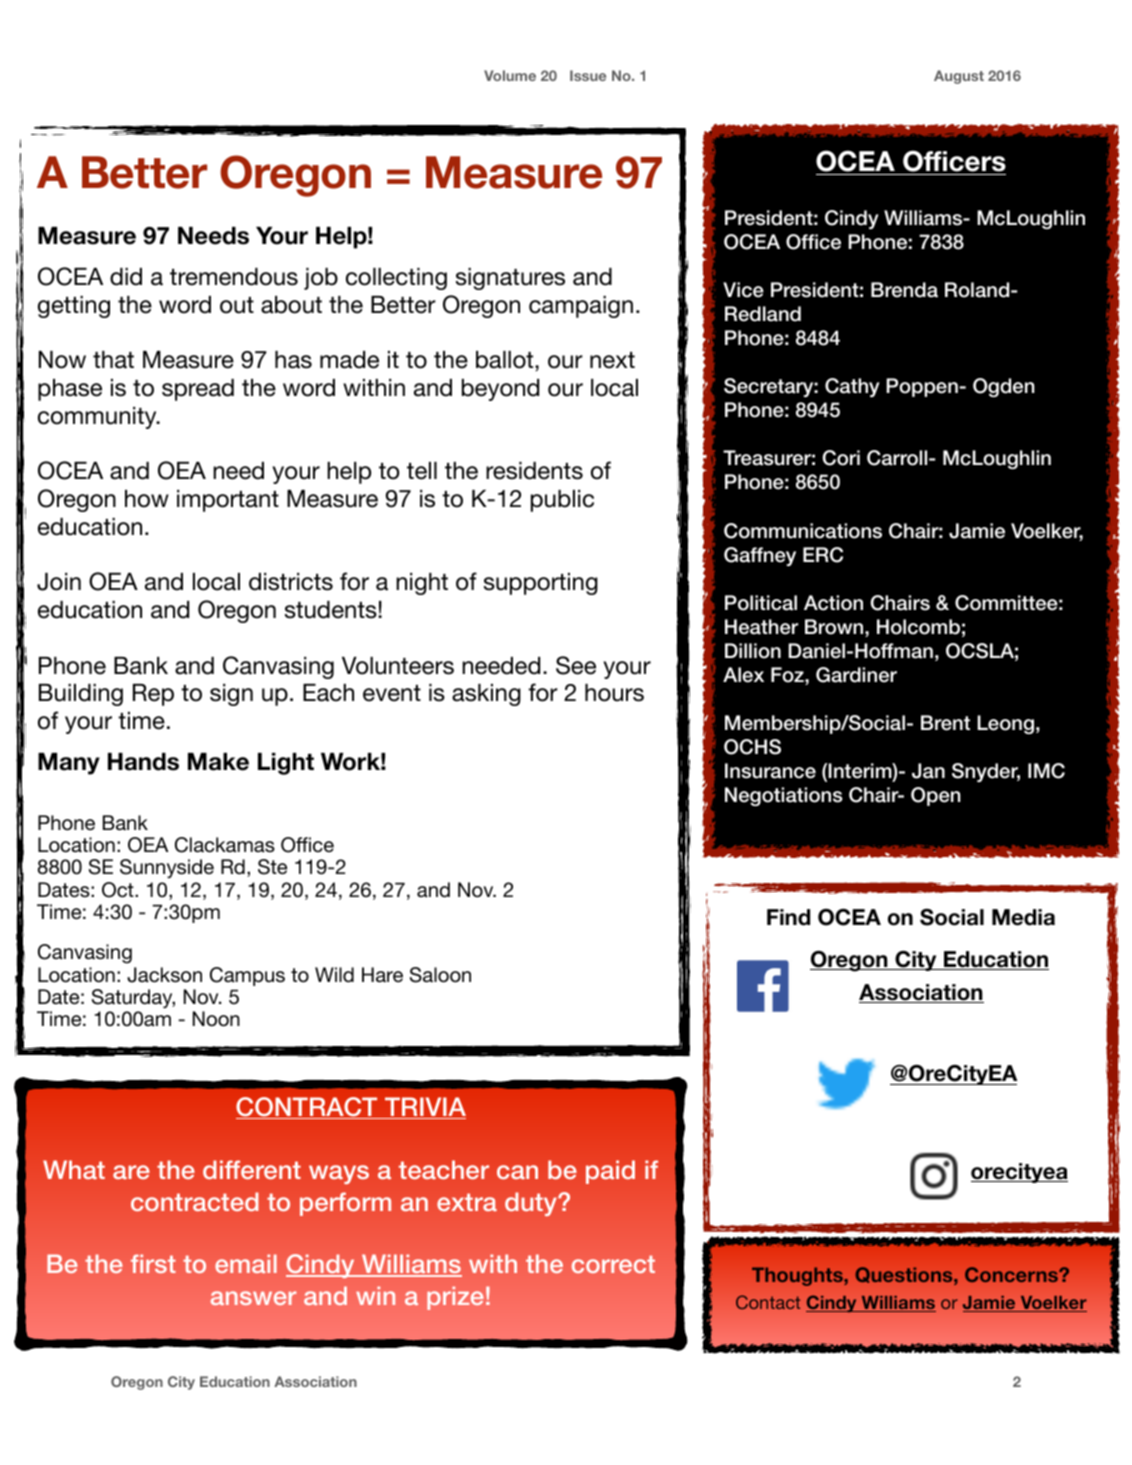  I want to click on Sunnyside, so click(167, 868).
